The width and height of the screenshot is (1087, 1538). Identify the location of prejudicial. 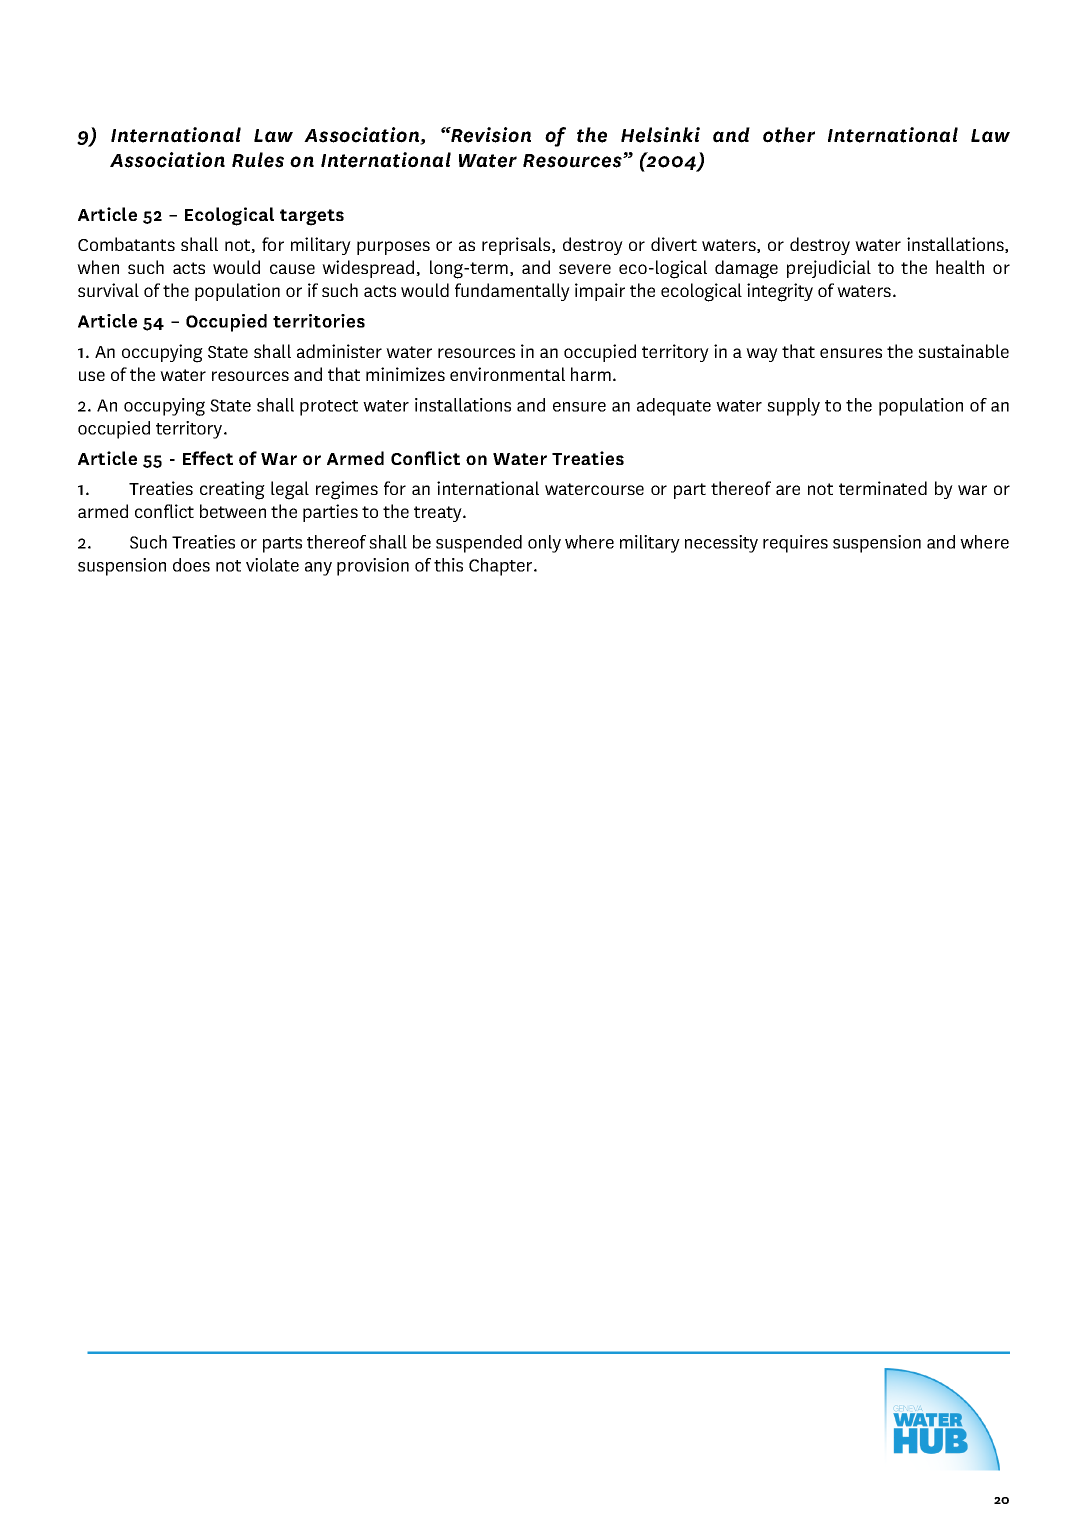
(829, 269).
